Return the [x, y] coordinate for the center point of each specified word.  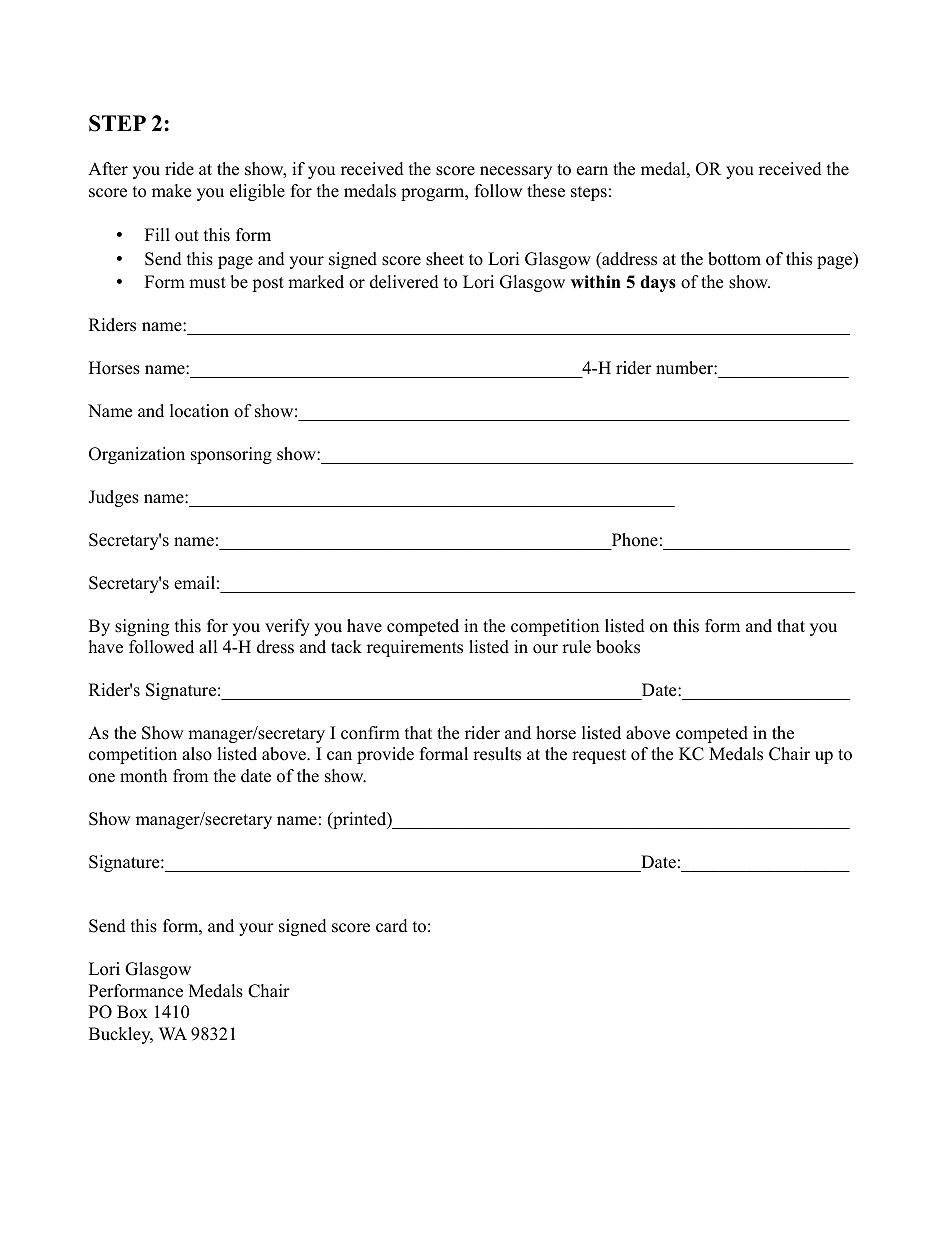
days [658, 283]
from [190, 776]
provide [385, 755]
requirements [415, 648]
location [199, 411]
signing [142, 627]
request [599, 756]
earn [592, 171]
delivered [404, 282]
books [618, 647]
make [171, 191]
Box [132, 1012]
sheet [445, 259]
